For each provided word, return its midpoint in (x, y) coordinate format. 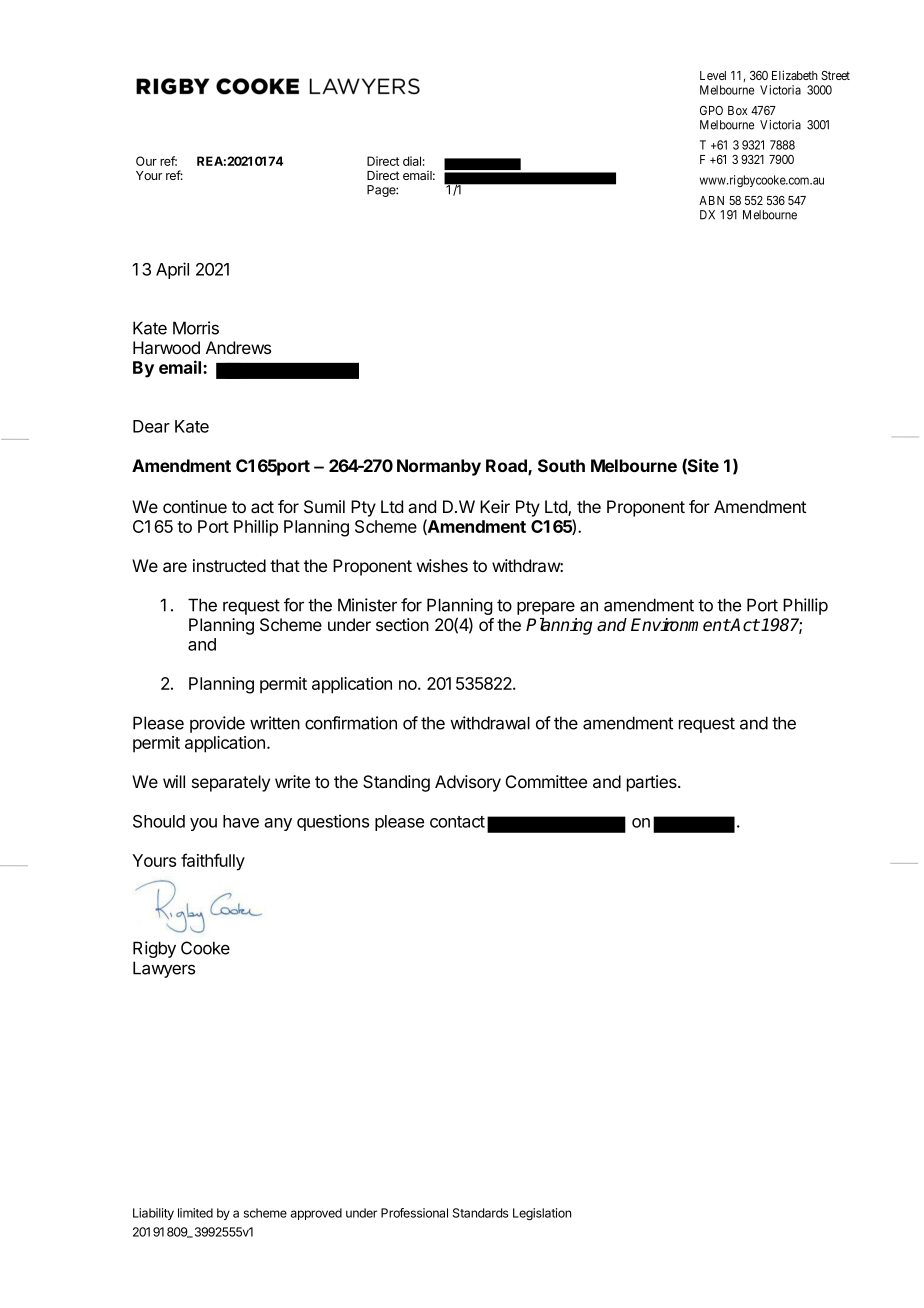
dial (412, 161)
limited (195, 1213)
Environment (680, 625)
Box (737, 110)
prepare (546, 608)
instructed (229, 565)
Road (507, 467)
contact (457, 822)
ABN (711, 200)
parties (653, 783)
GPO (711, 110)
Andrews (238, 347)
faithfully (213, 862)
